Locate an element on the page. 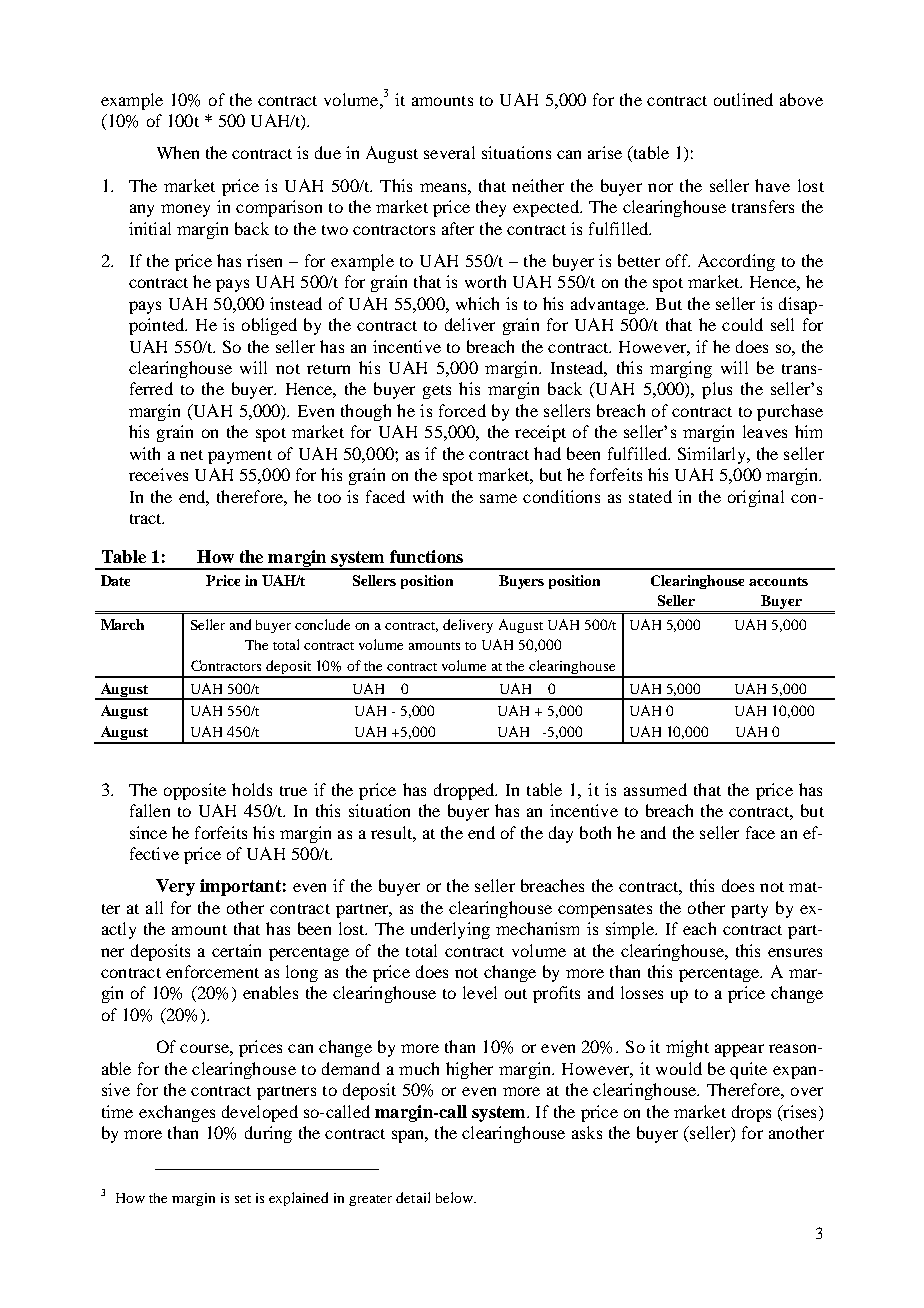 The image size is (924, 1308). certain is located at coordinates (236, 950).
